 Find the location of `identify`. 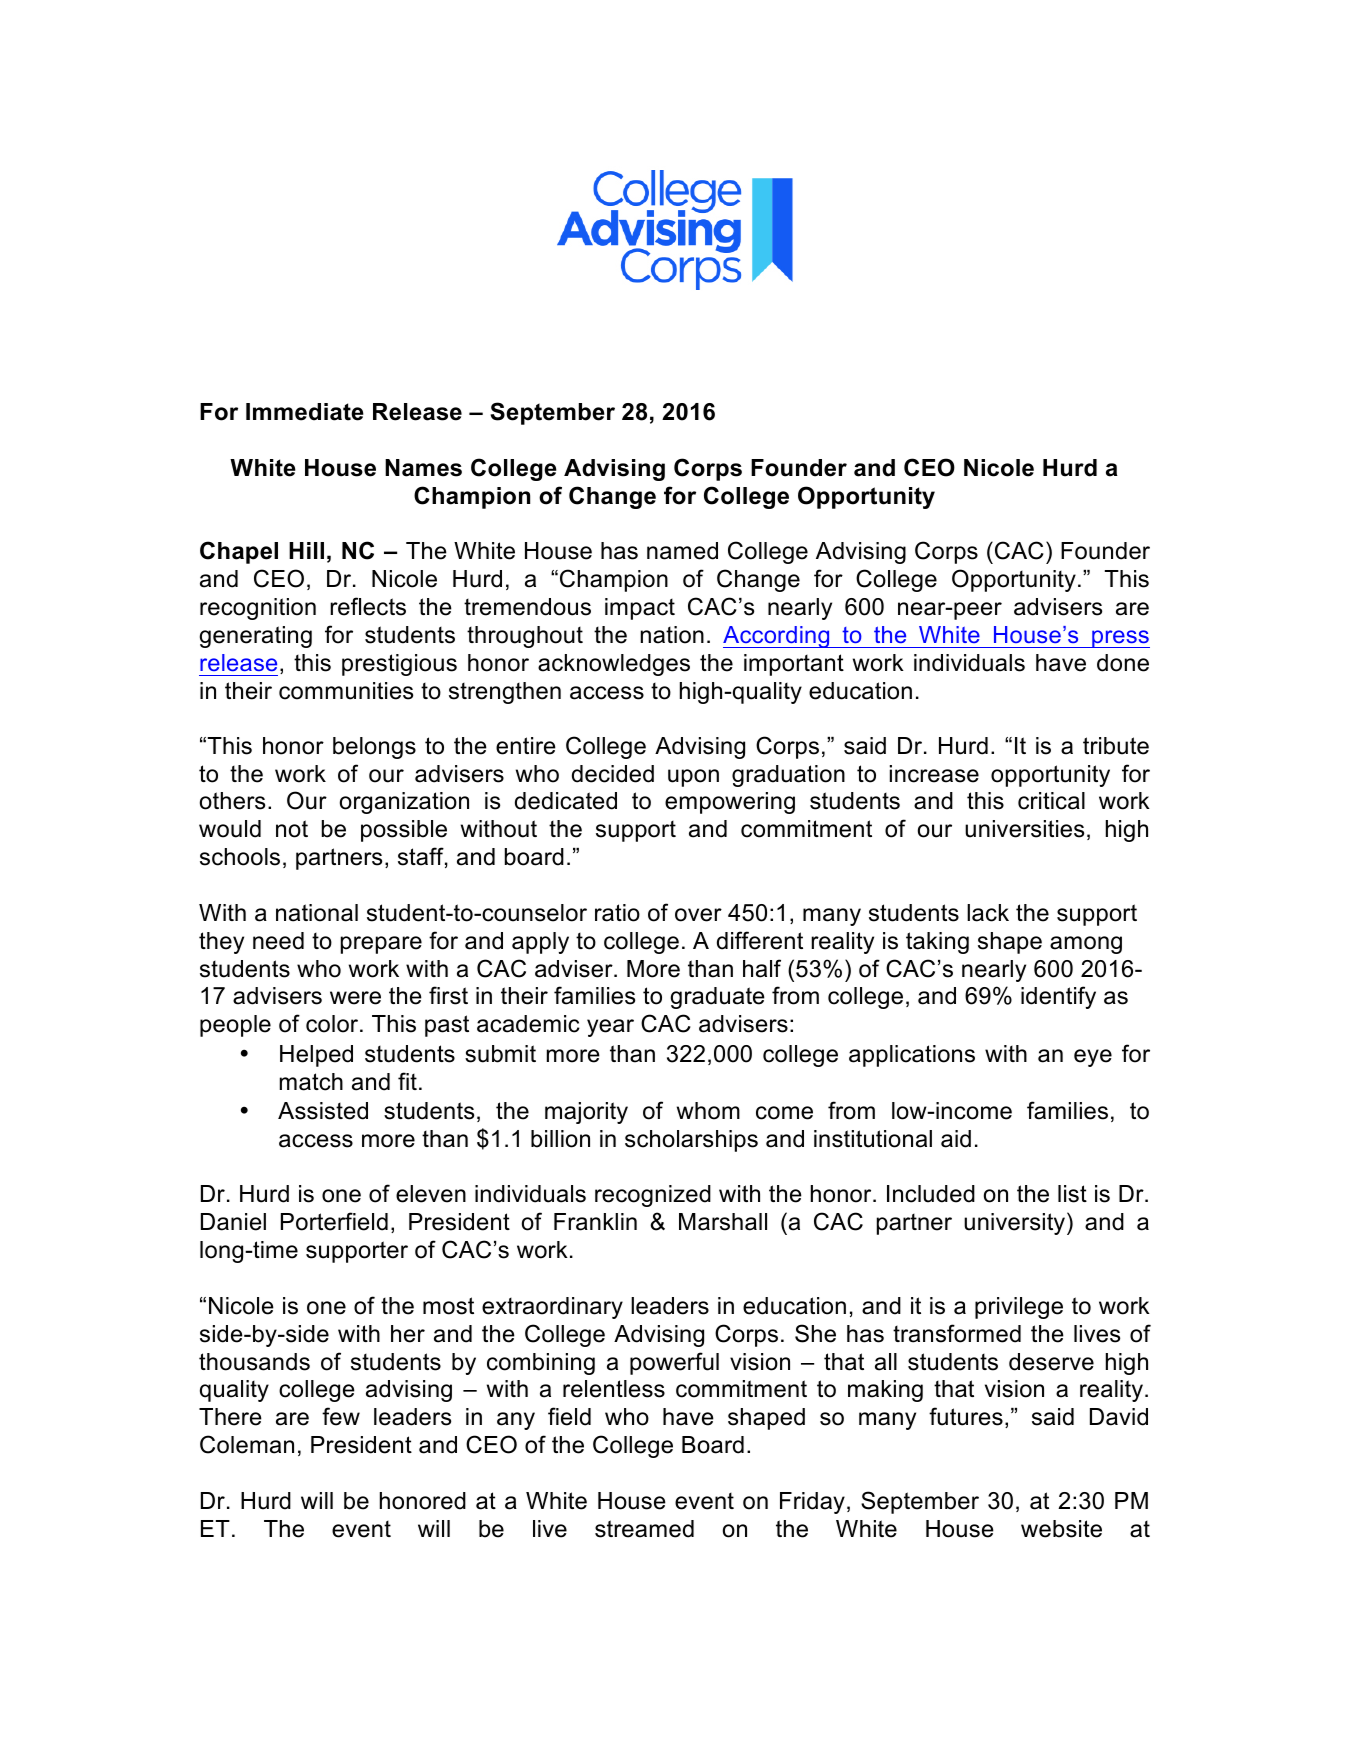

identify is located at coordinates (1058, 997).
